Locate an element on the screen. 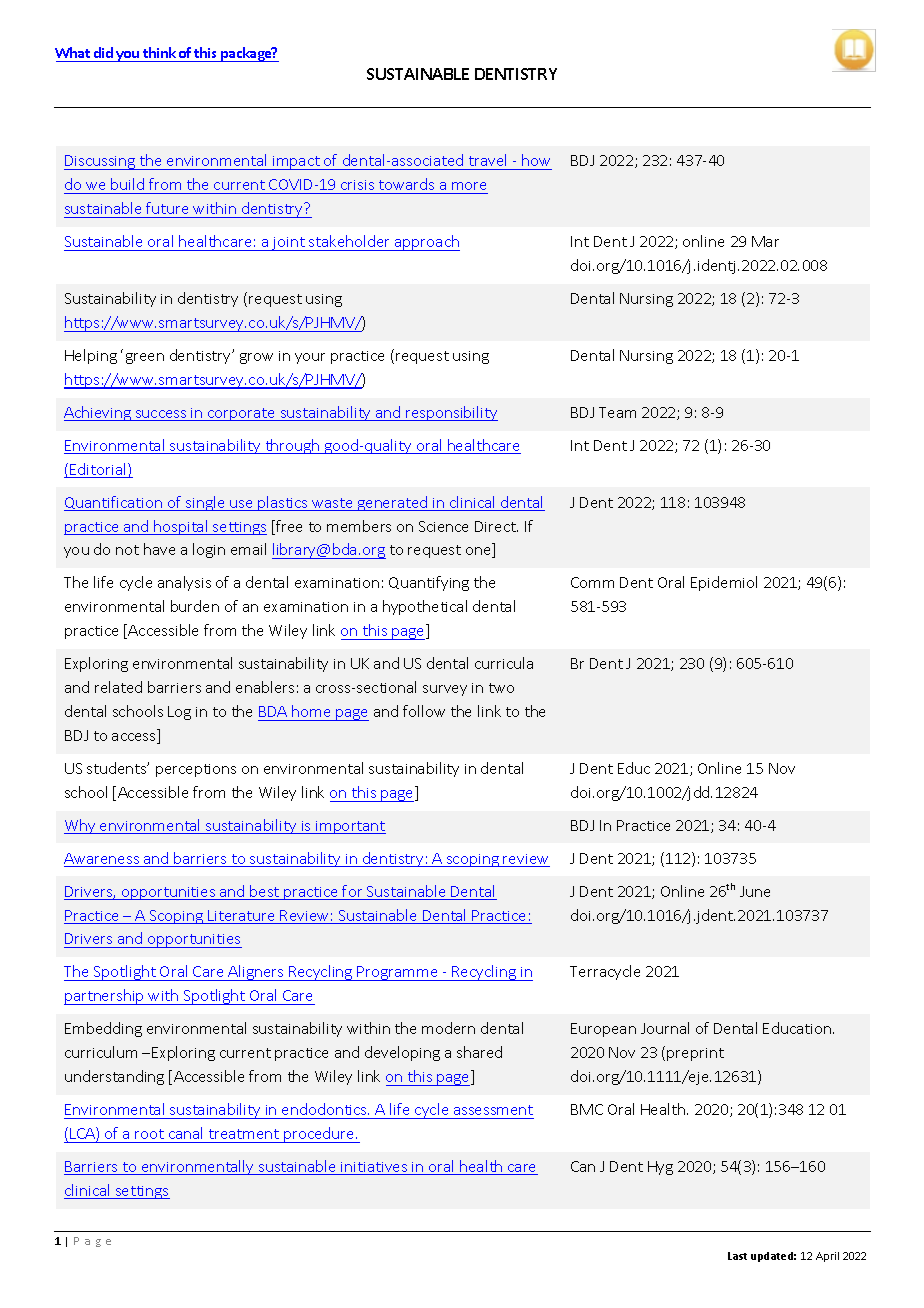  curricula is located at coordinates (504, 663).
